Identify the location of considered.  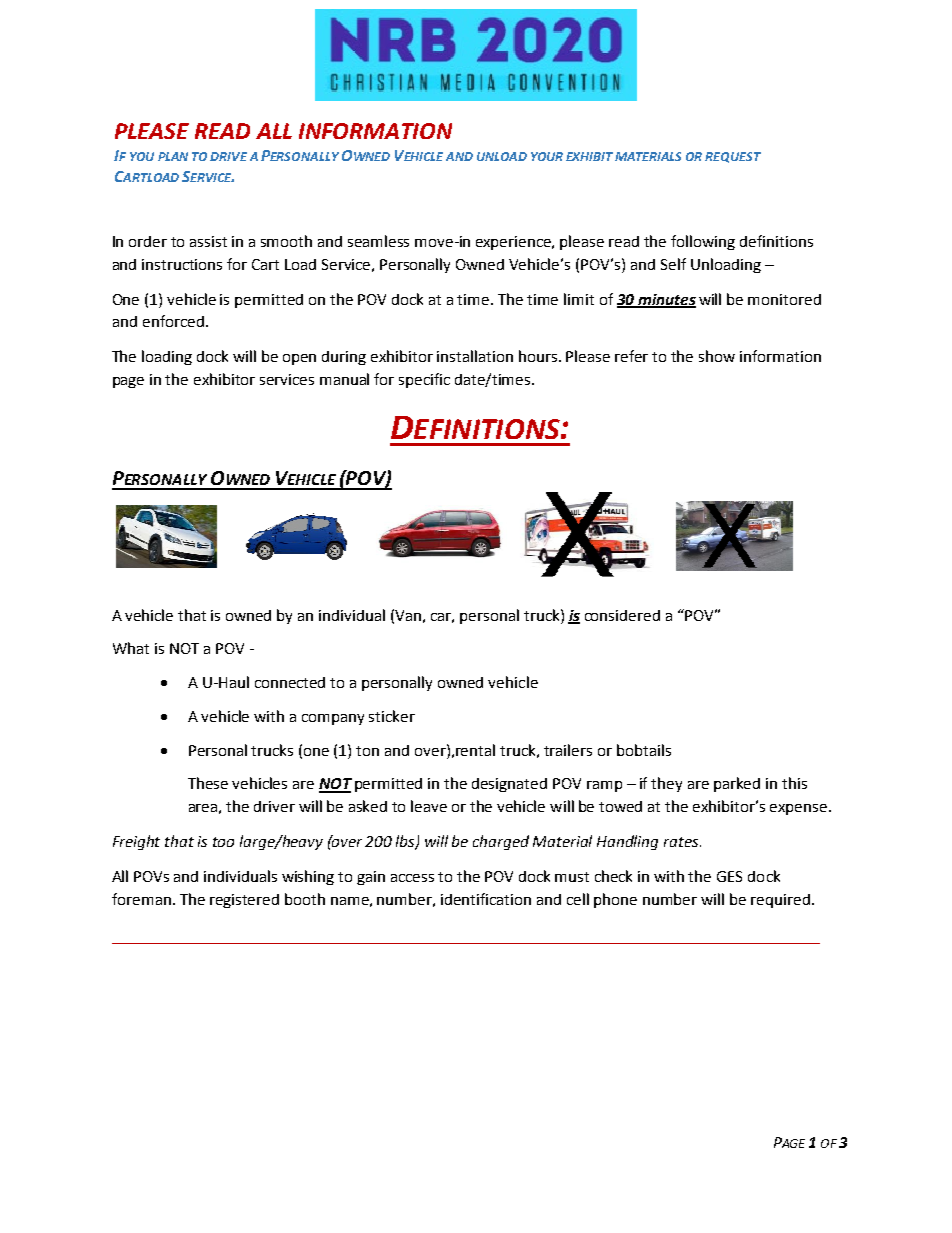
(622, 615).
